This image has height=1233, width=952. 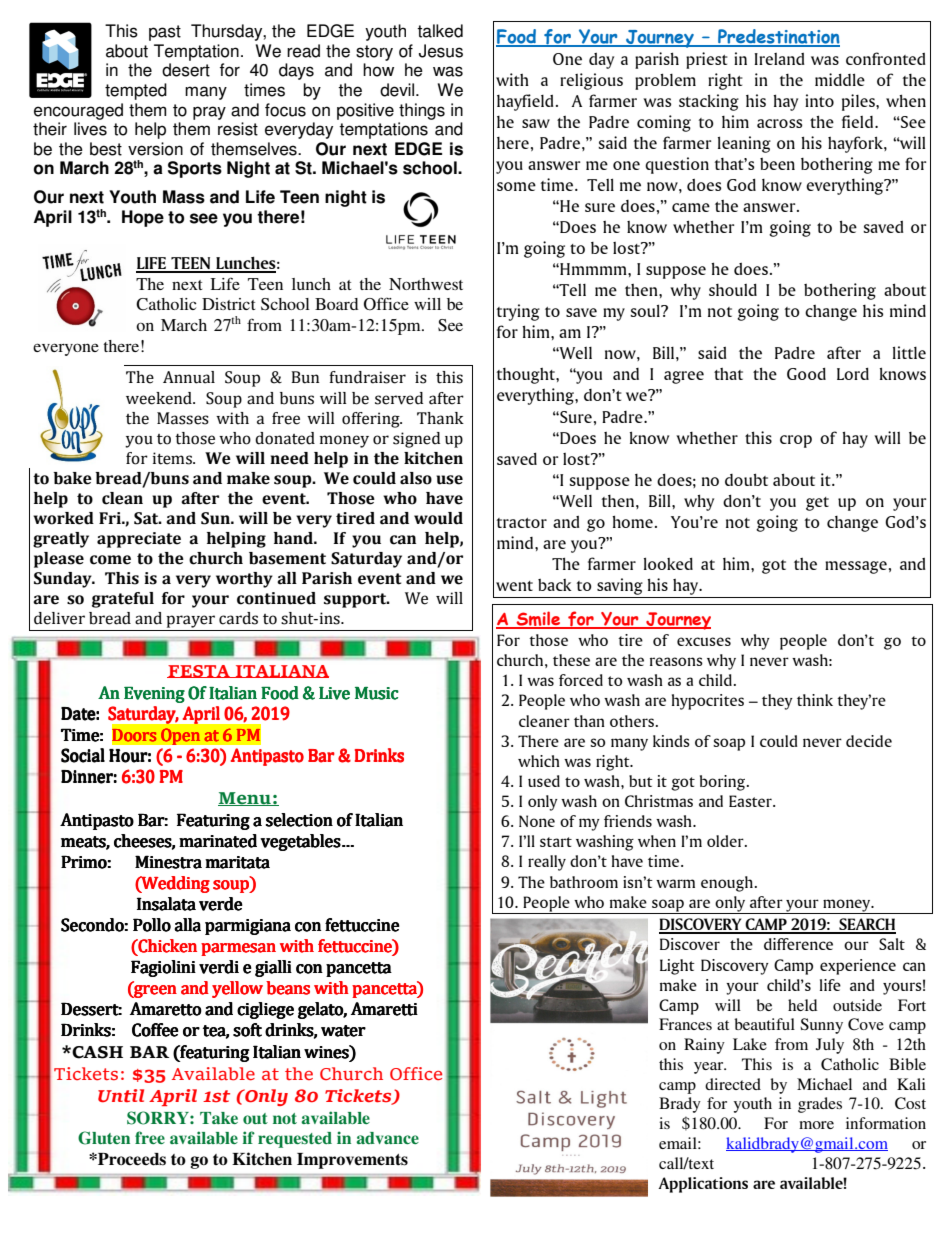 What do you see at coordinates (779, 59) in the image?
I see `Ireland` at bounding box center [779, 59].
